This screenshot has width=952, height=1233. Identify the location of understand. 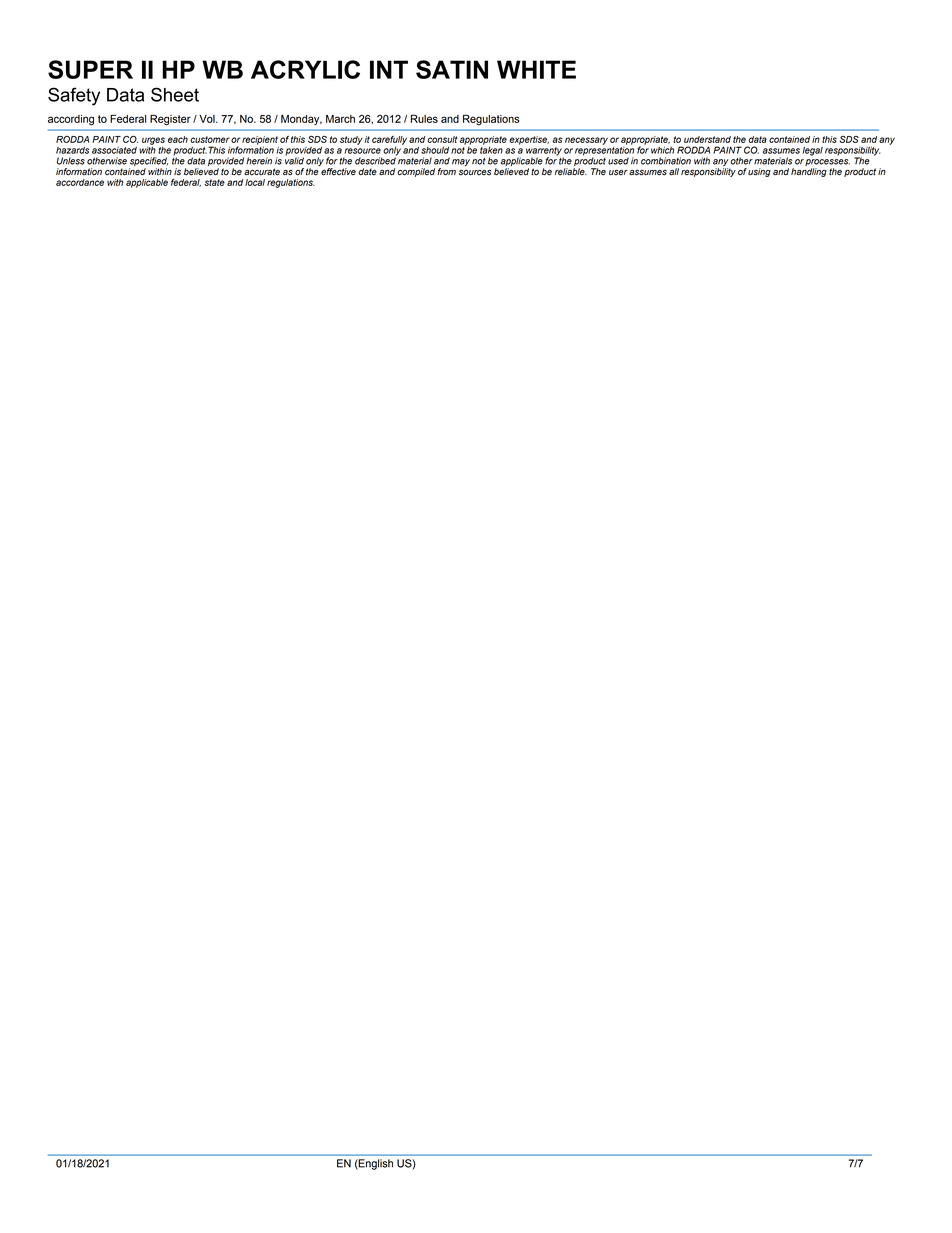
(707, 139).
